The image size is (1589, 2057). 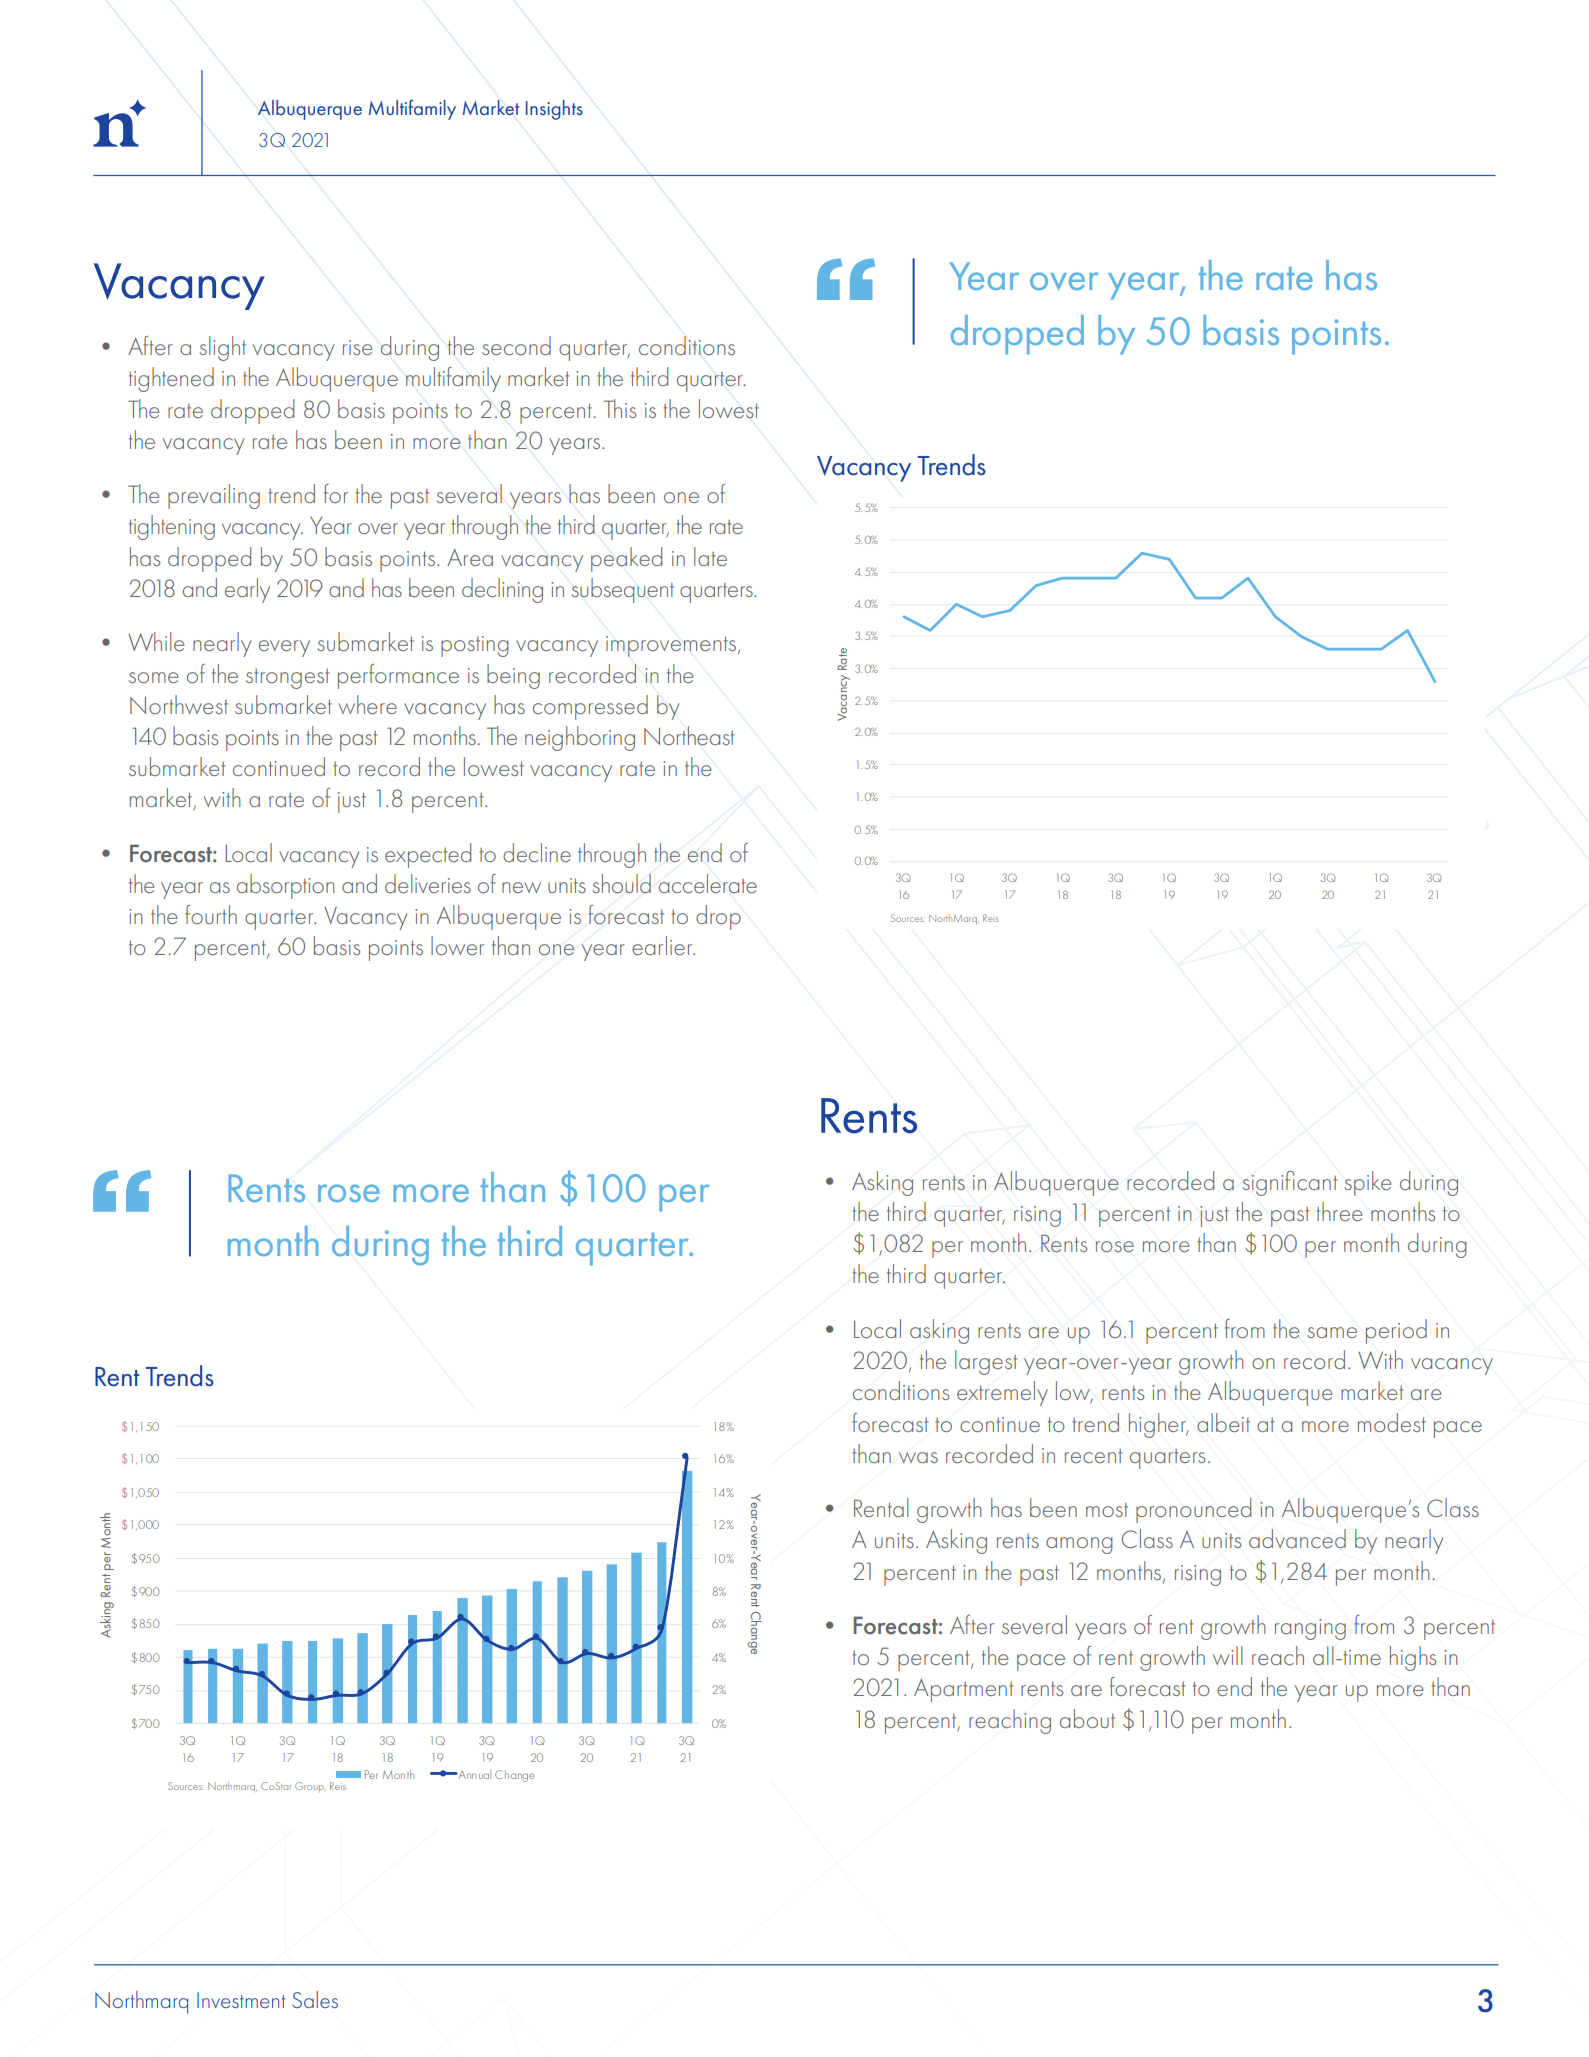 What do you see at coordinates (1087, 1718) in the image?
I see `about` at bounding box center [1087, 1718].
